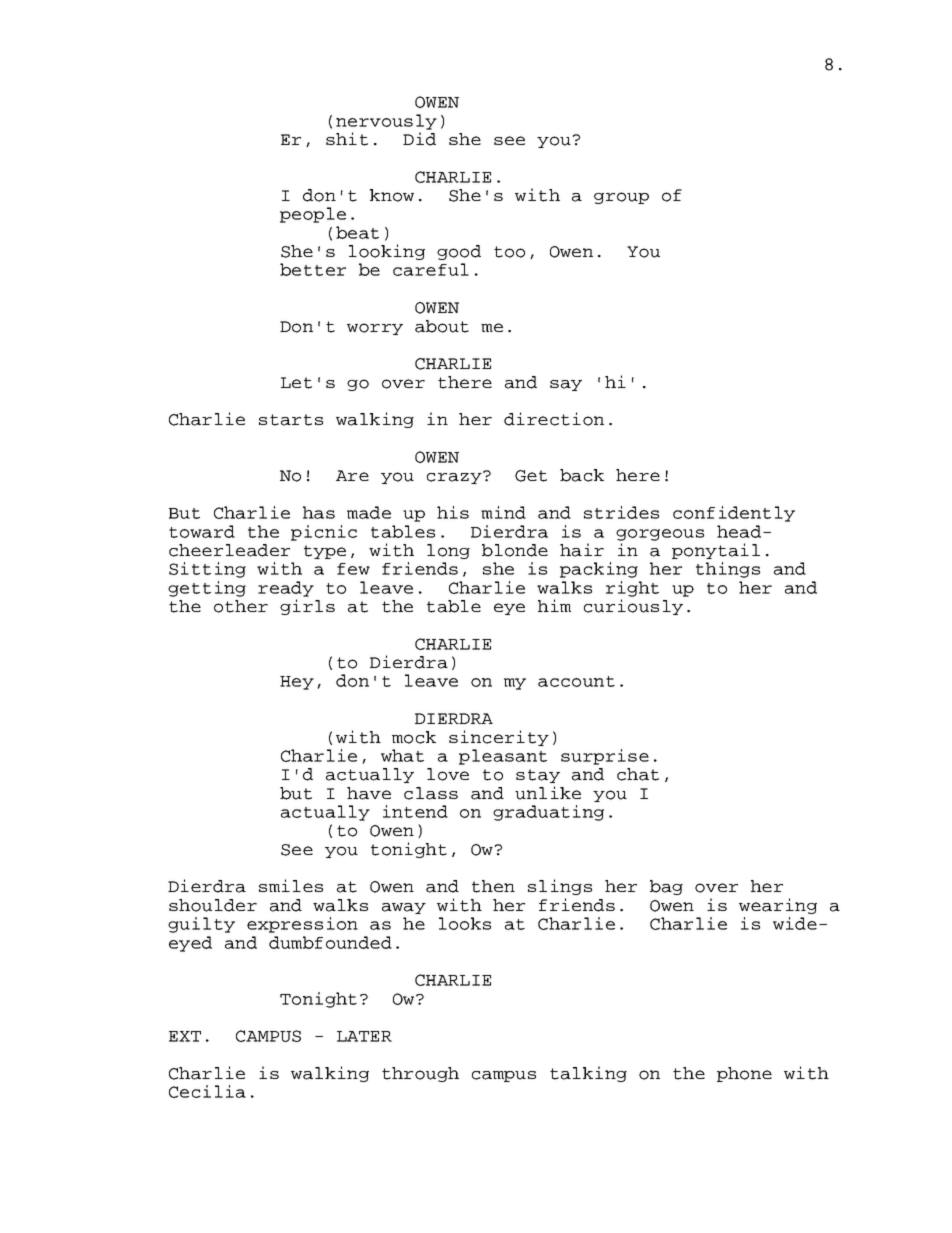  I want to click on people, so click(313, 215).
